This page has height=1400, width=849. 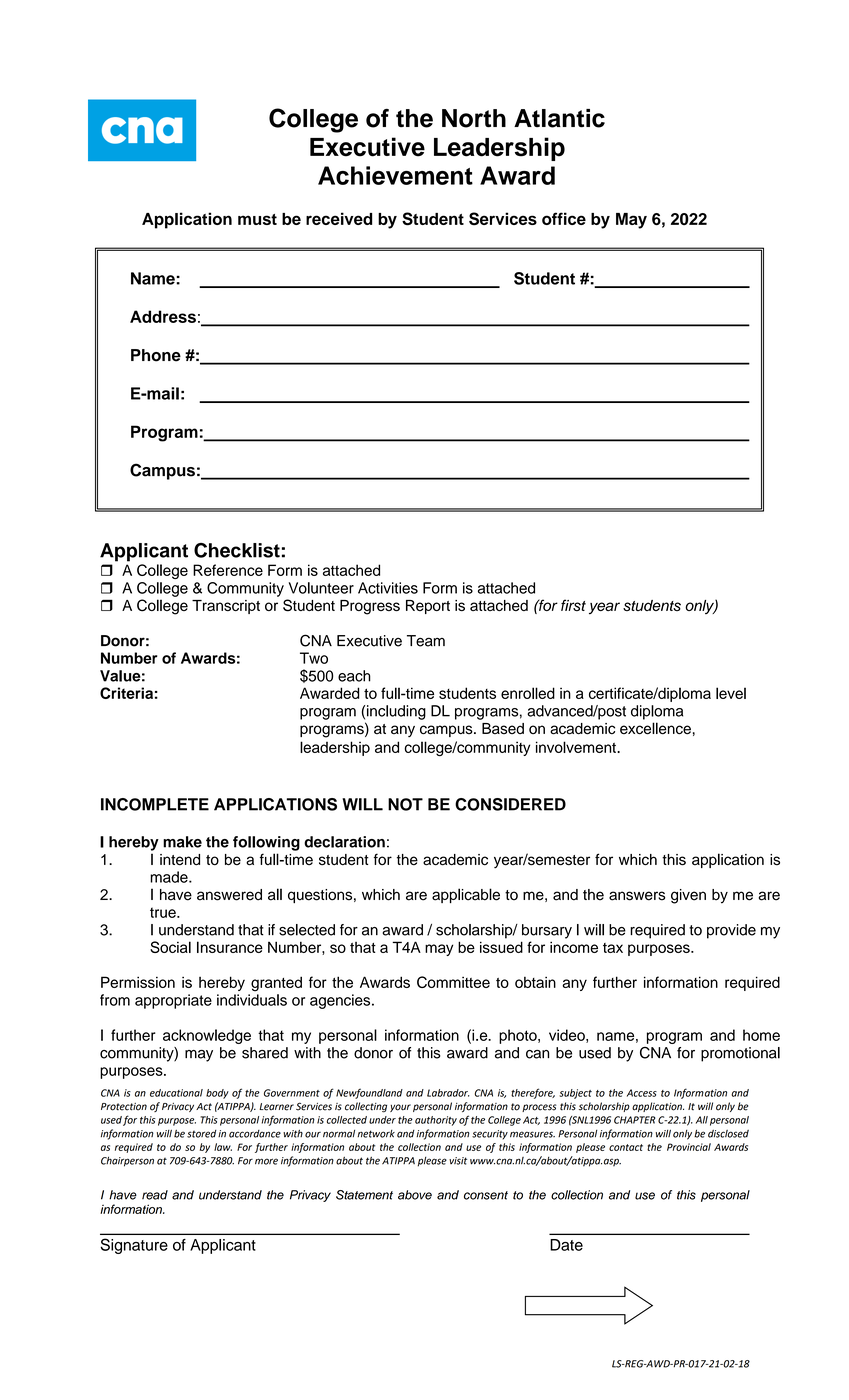 I want to click on Achievement, so click(x=395, y=175).
